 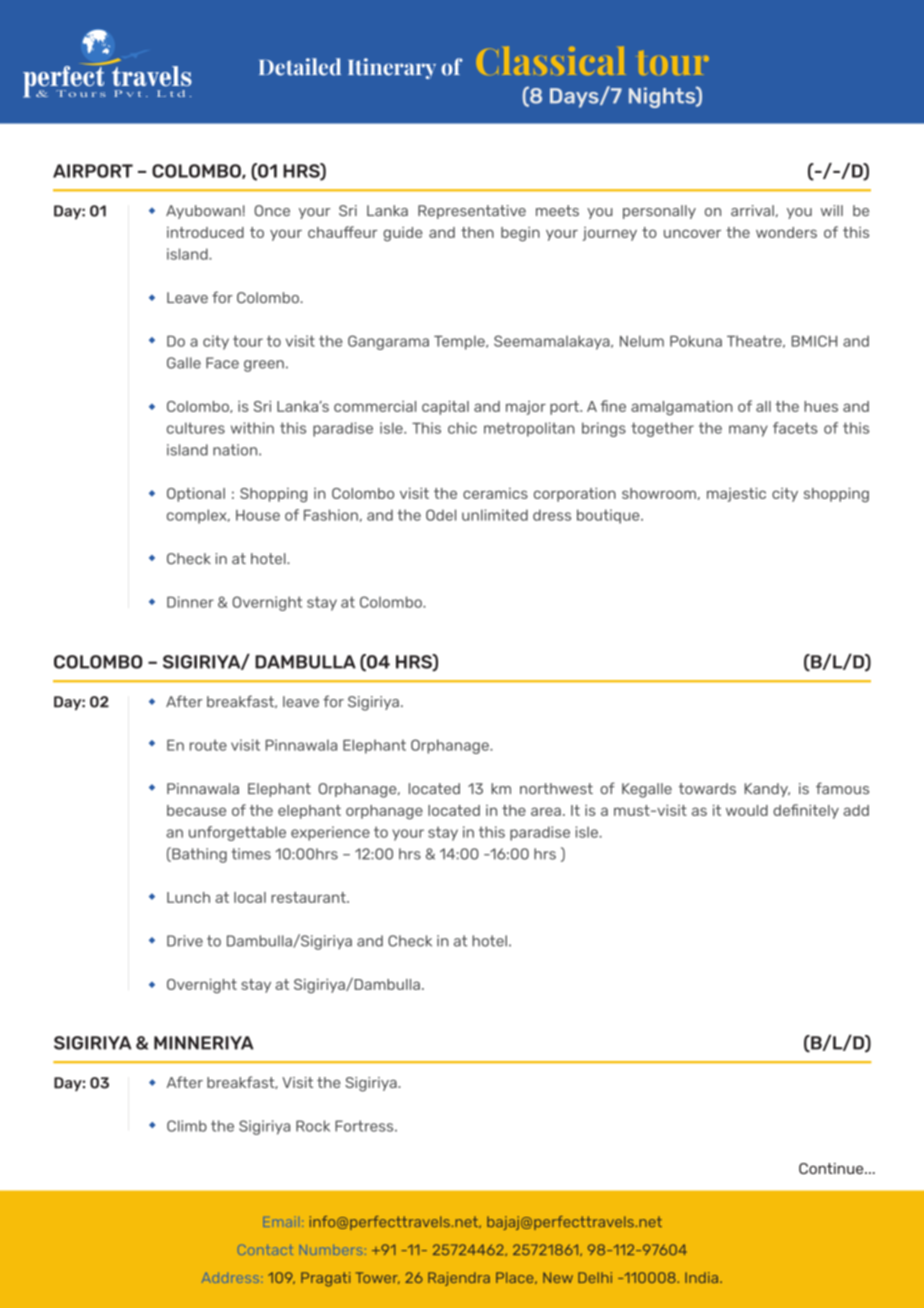 I want to click on Detailed, so click(x=300, y=67).
